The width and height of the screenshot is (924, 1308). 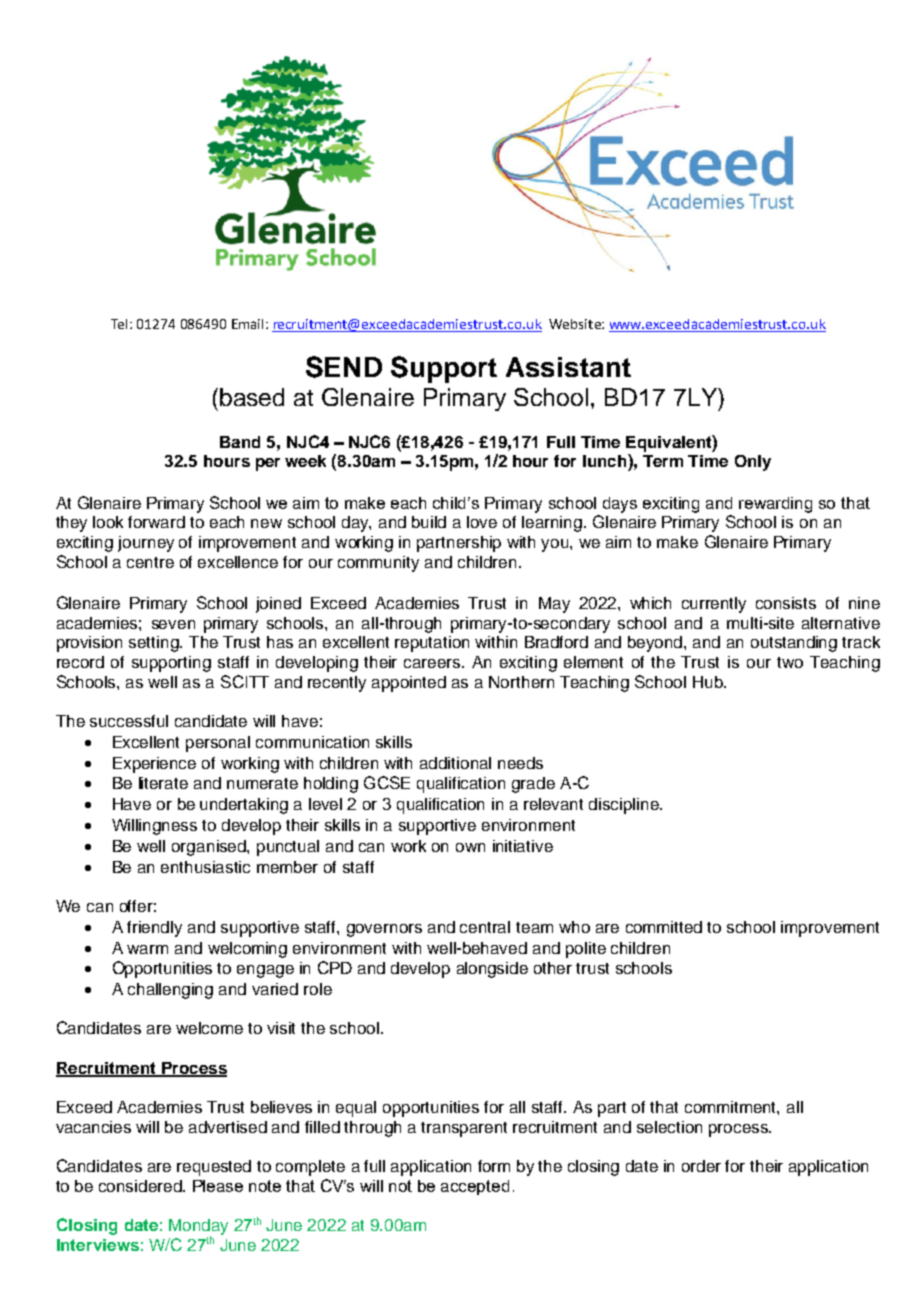 I want to click on accepted, so click(x=475, y=1187).
